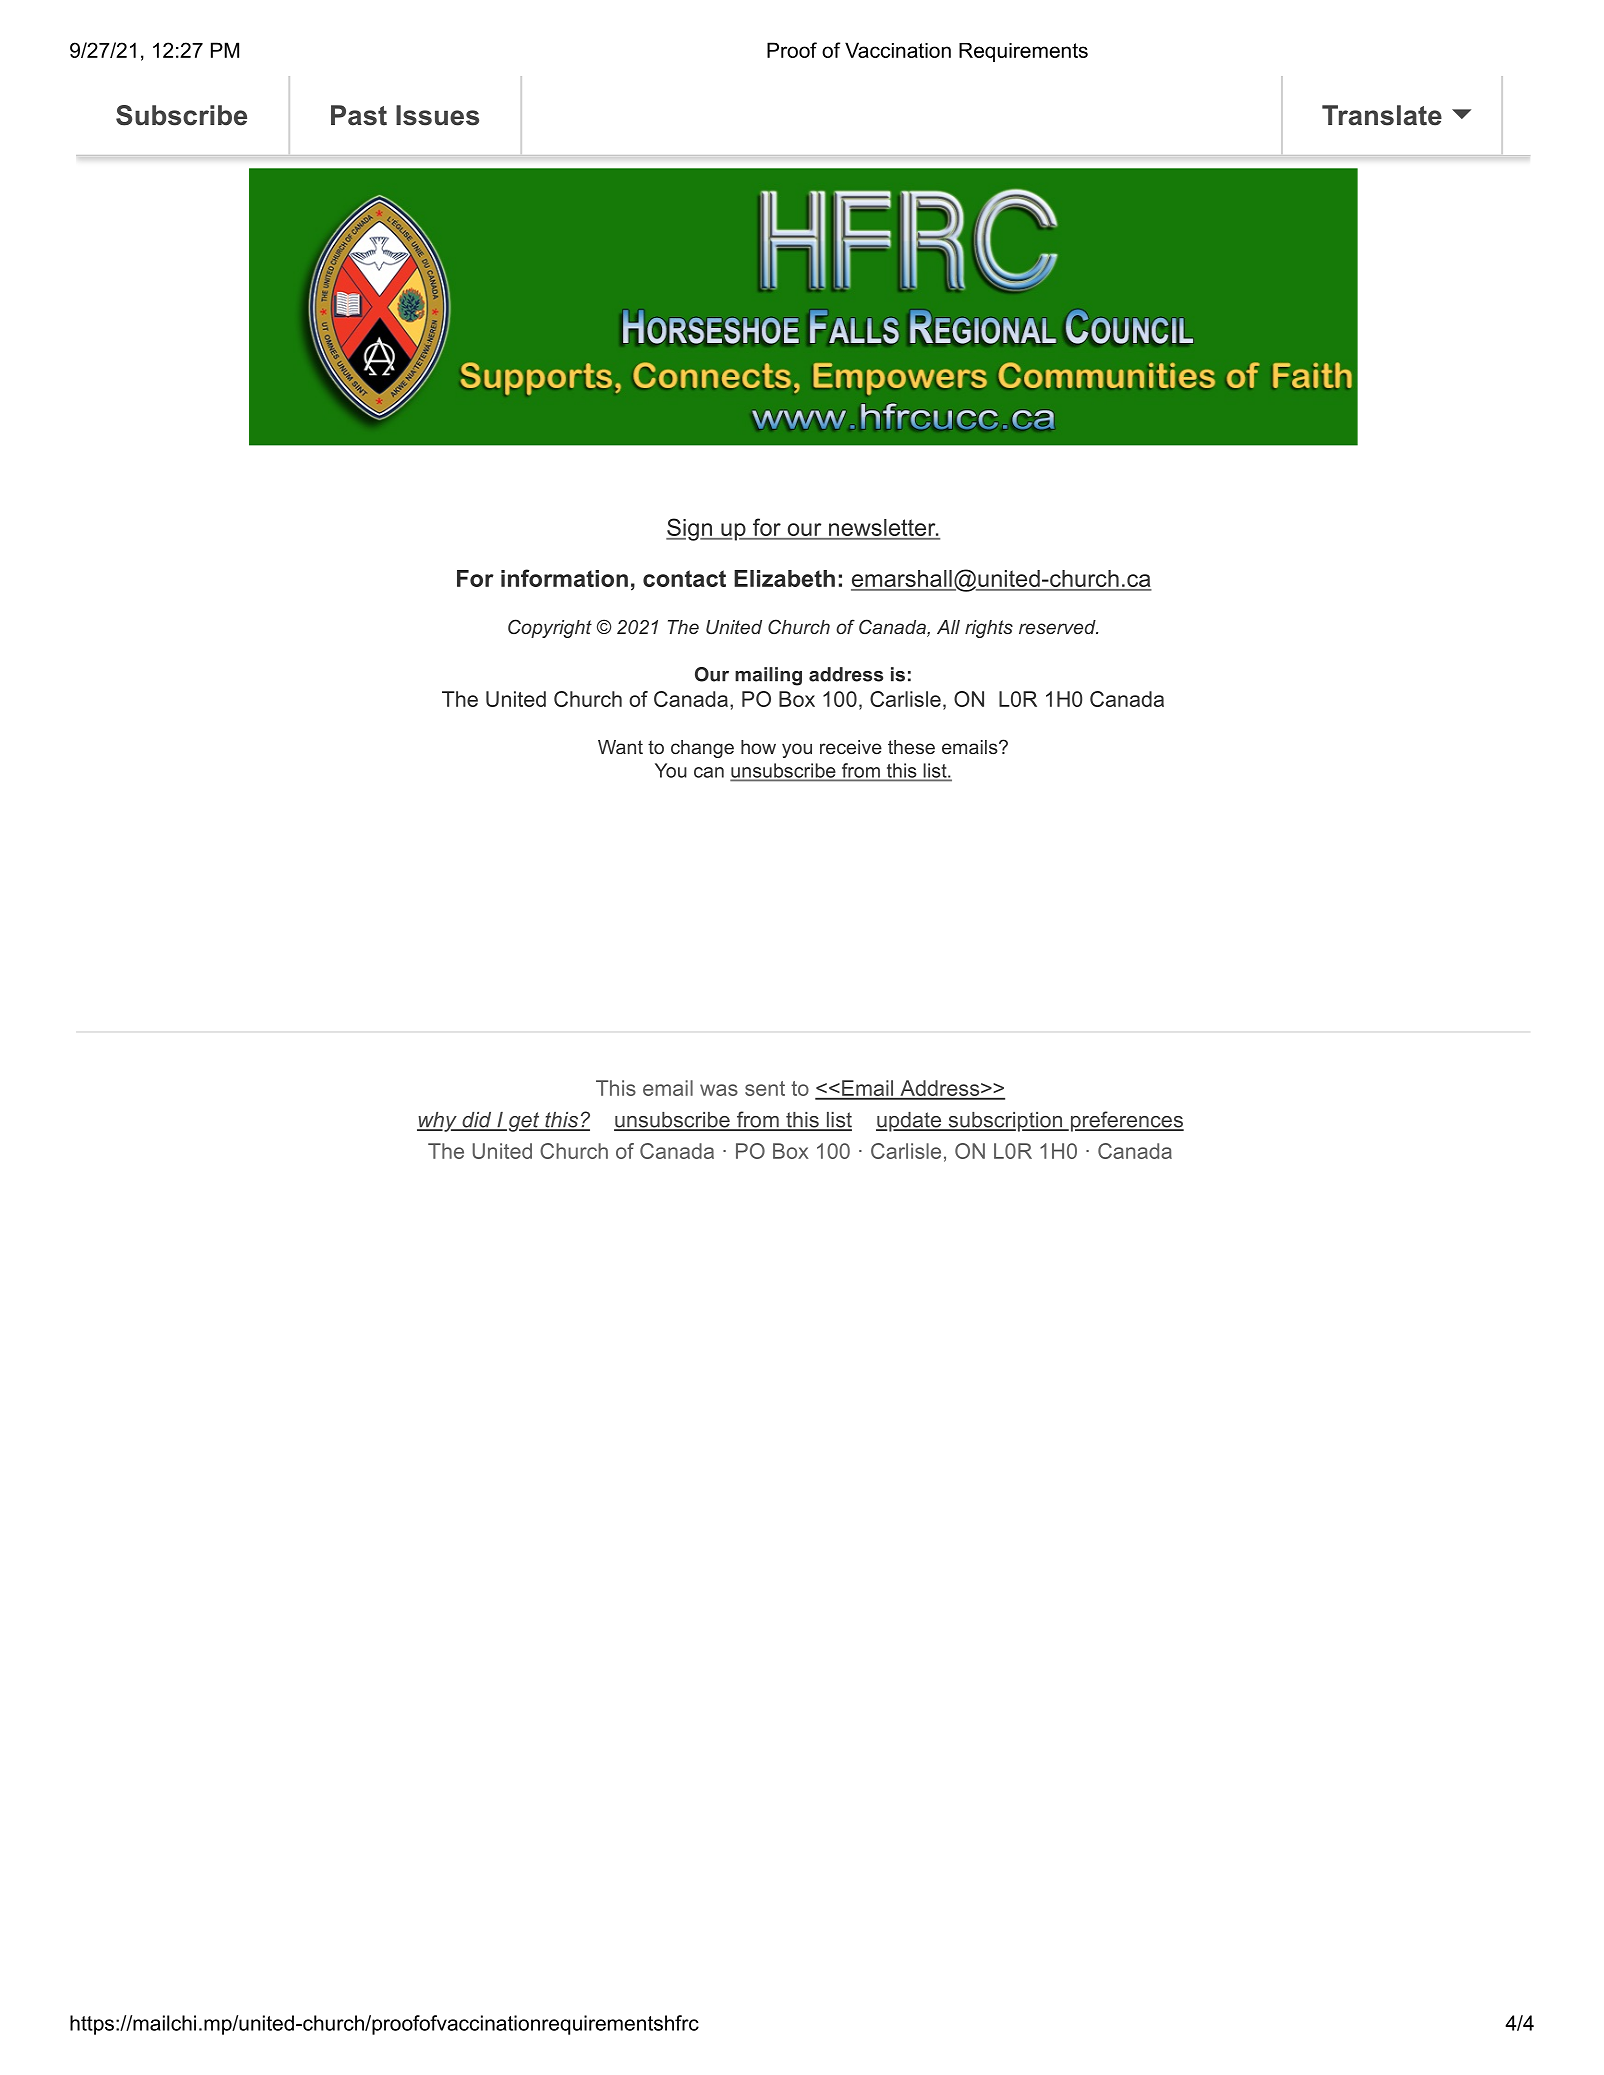 Image resolution: width=1604 pixels, height=2075 pixels. Describe the element at coordinates (784, 578) in the screenshot. I see `Elizabeth` at that location.
